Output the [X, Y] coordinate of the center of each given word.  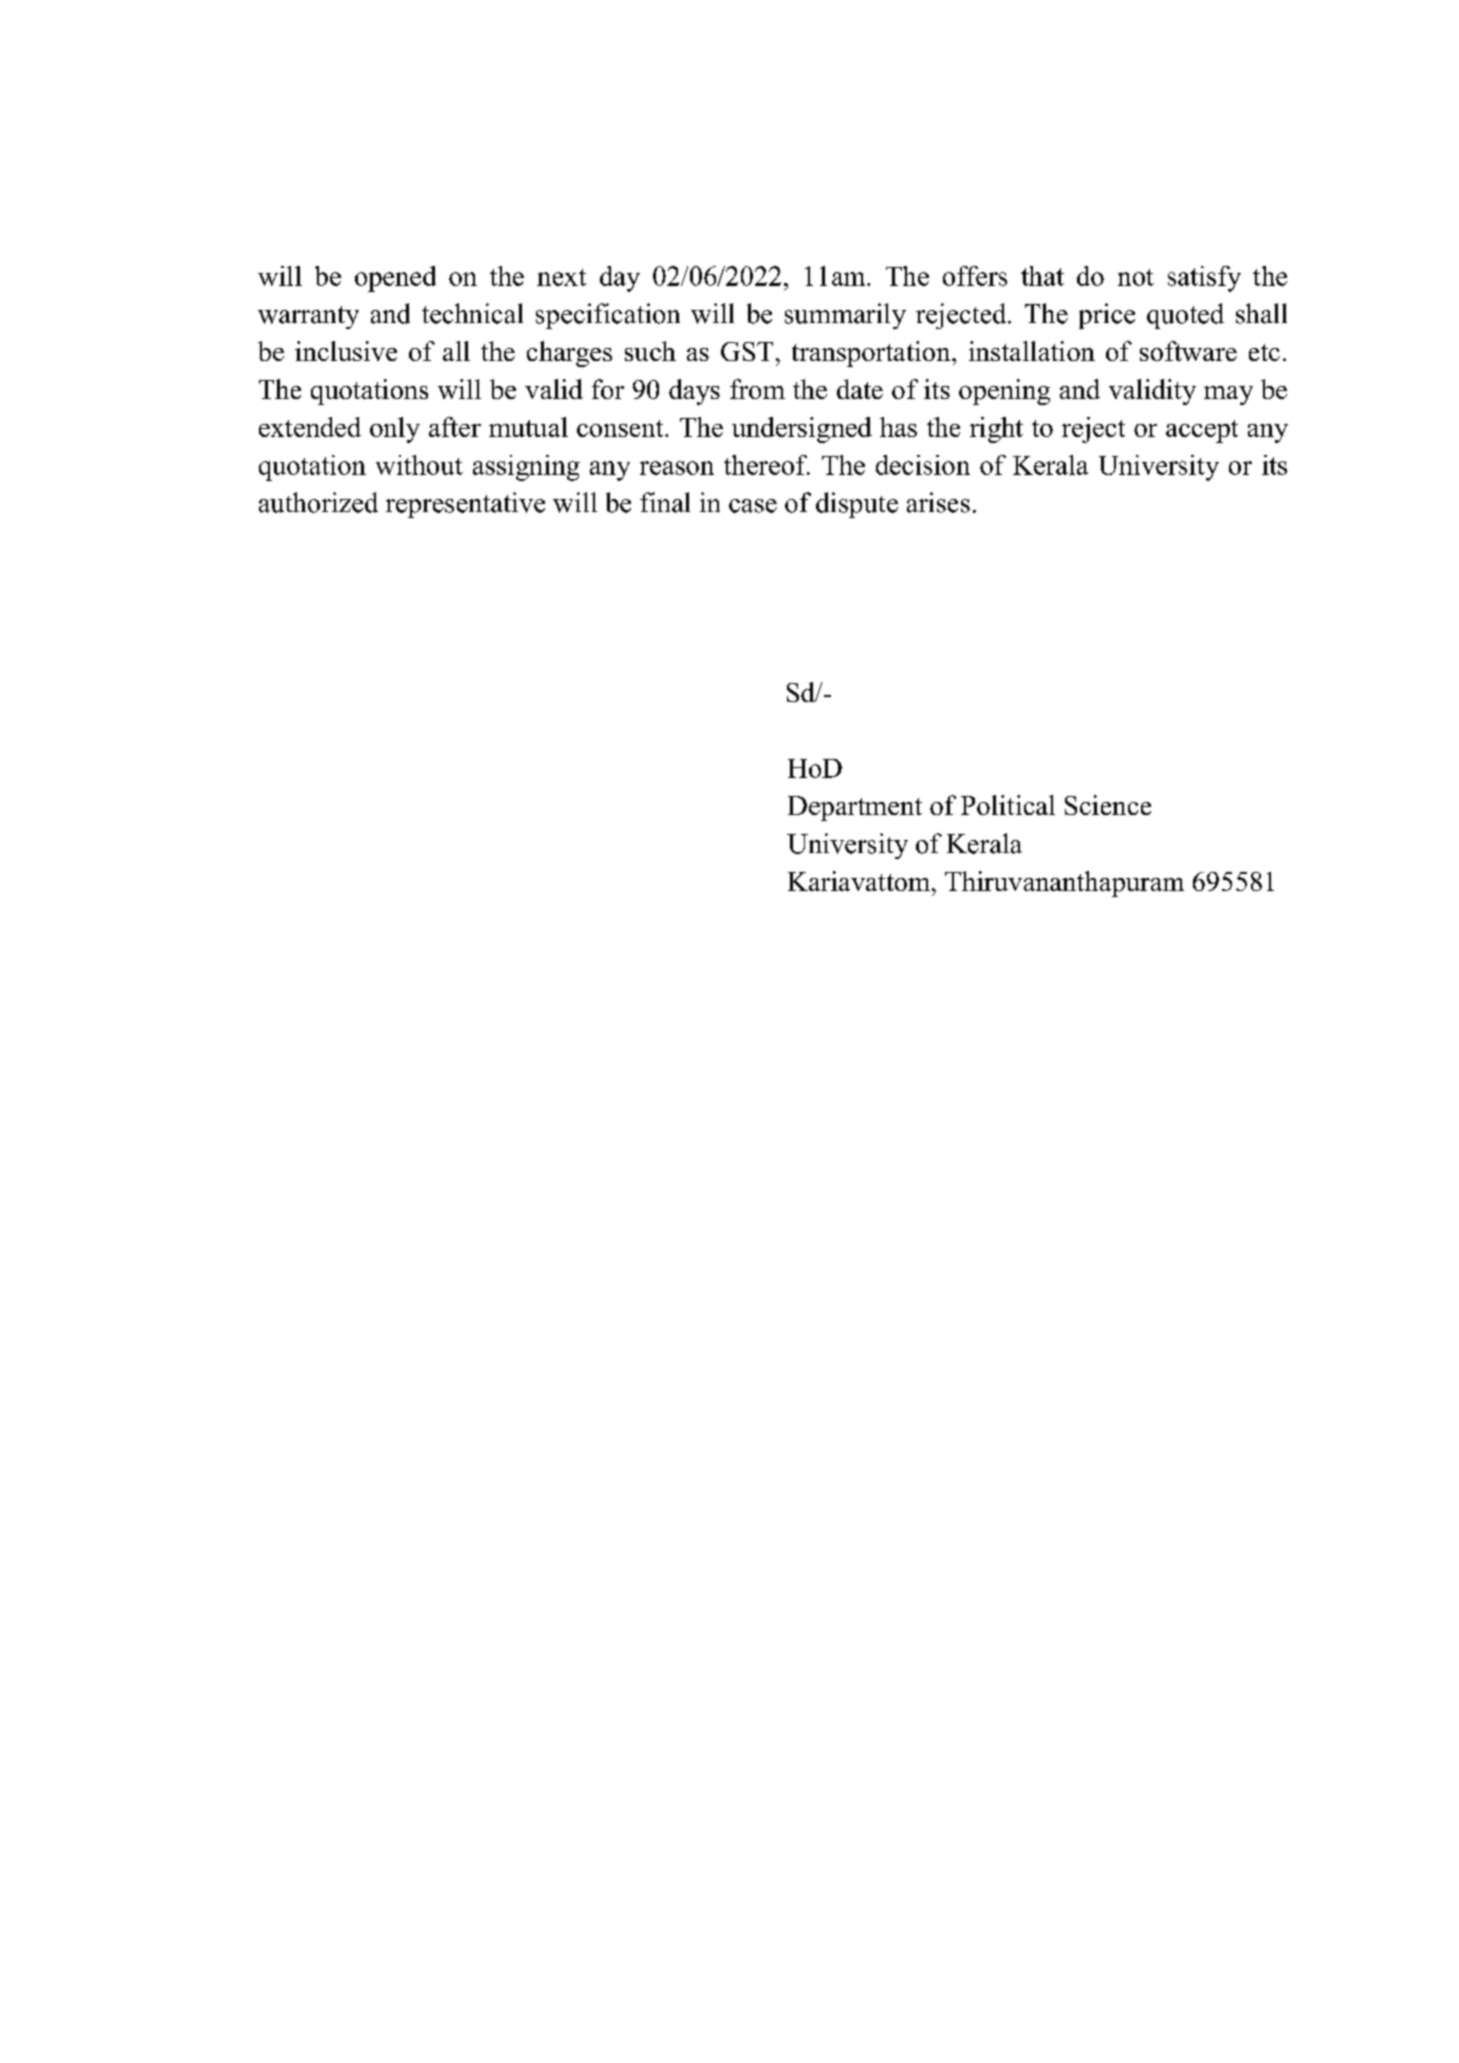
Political [1008, 805]
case [753, 506]
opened [395, 279]
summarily [845, 316]
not [1136, 277]
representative [465, 505]
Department [855, 808]
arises [938, 502]
